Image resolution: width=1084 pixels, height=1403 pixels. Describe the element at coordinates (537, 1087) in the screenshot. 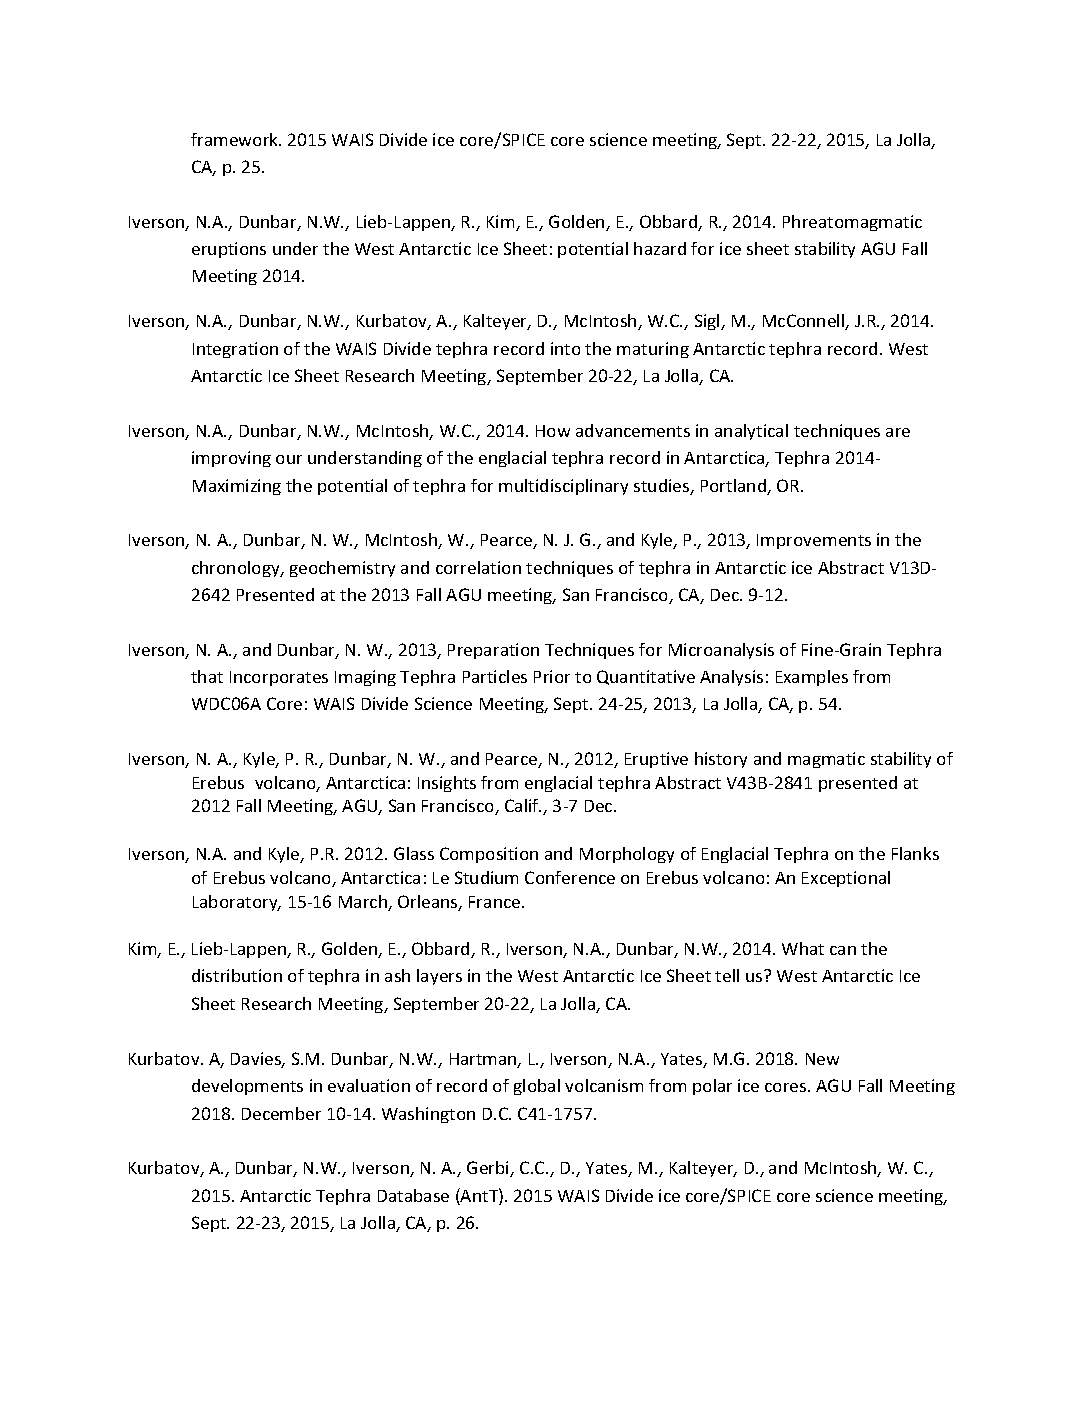

I see `global` at that location.
